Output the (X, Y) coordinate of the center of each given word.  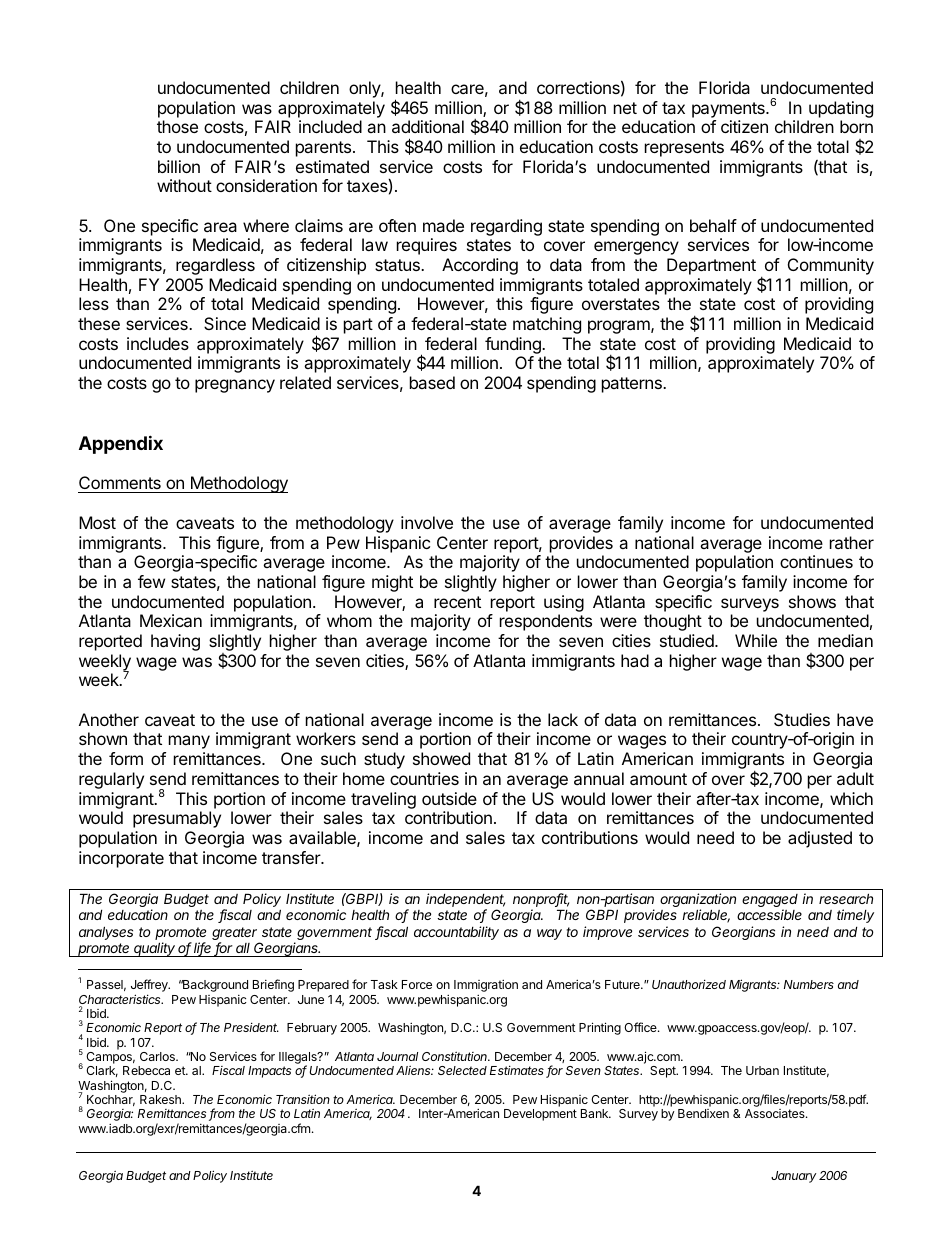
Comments (120, 484)
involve (427, 522)
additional (428, 126)
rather (852, 542)
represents (684, 149)
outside (449, 798)
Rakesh (161, 1099)
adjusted (820, 839)
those (177, 126)
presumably (177, 819)
